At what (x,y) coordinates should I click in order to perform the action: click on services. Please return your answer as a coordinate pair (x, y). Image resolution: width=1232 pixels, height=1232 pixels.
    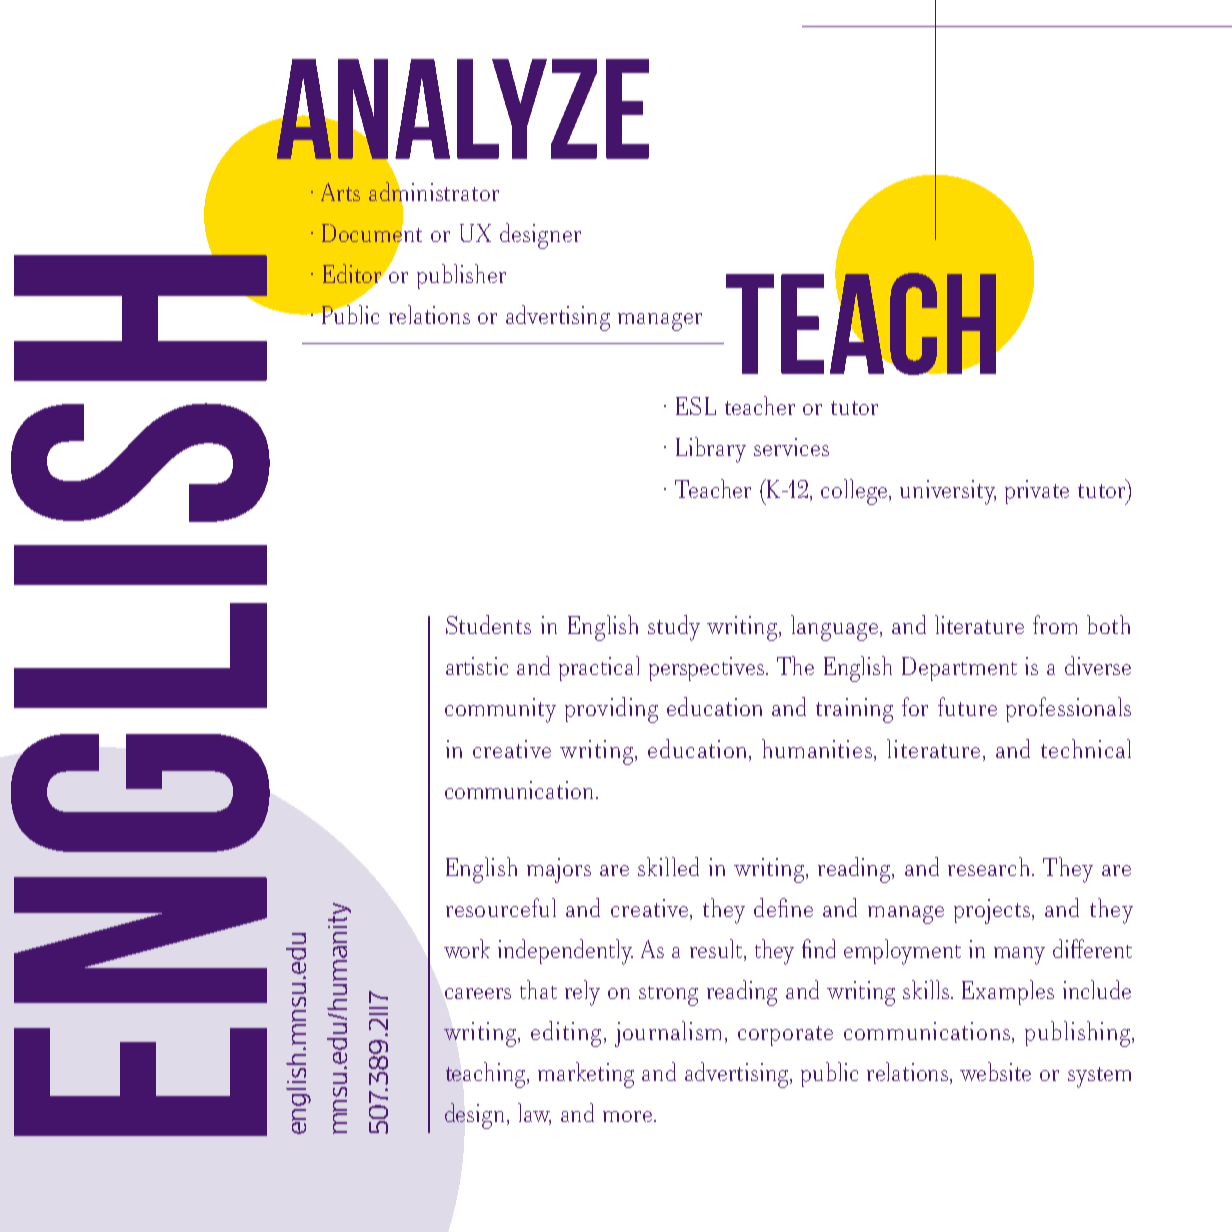
    Looking at the image, I should click on (791, 447).
